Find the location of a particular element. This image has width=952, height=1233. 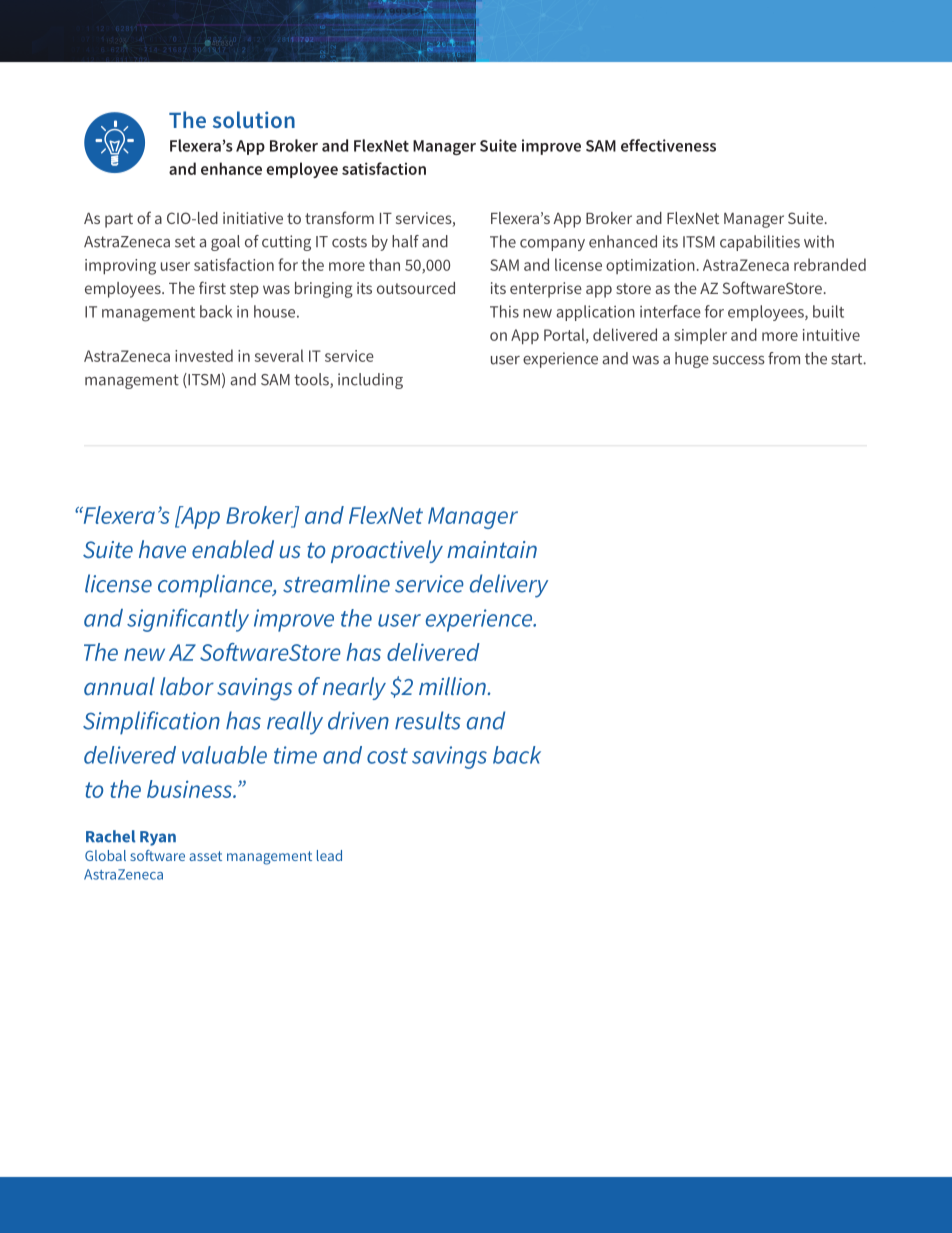

transform is located at coordinates (339, 217).
